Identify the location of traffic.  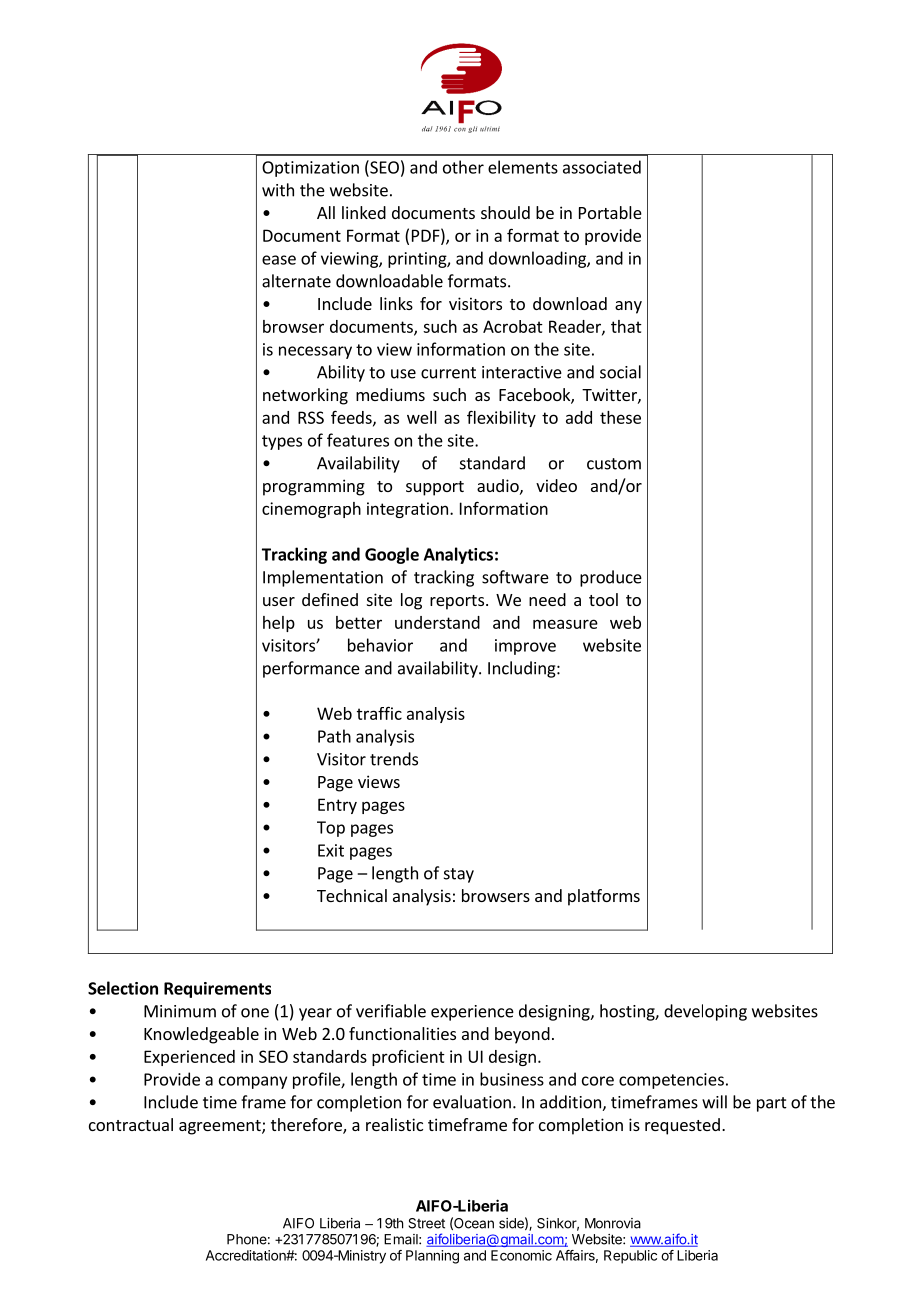
(379, 713).
